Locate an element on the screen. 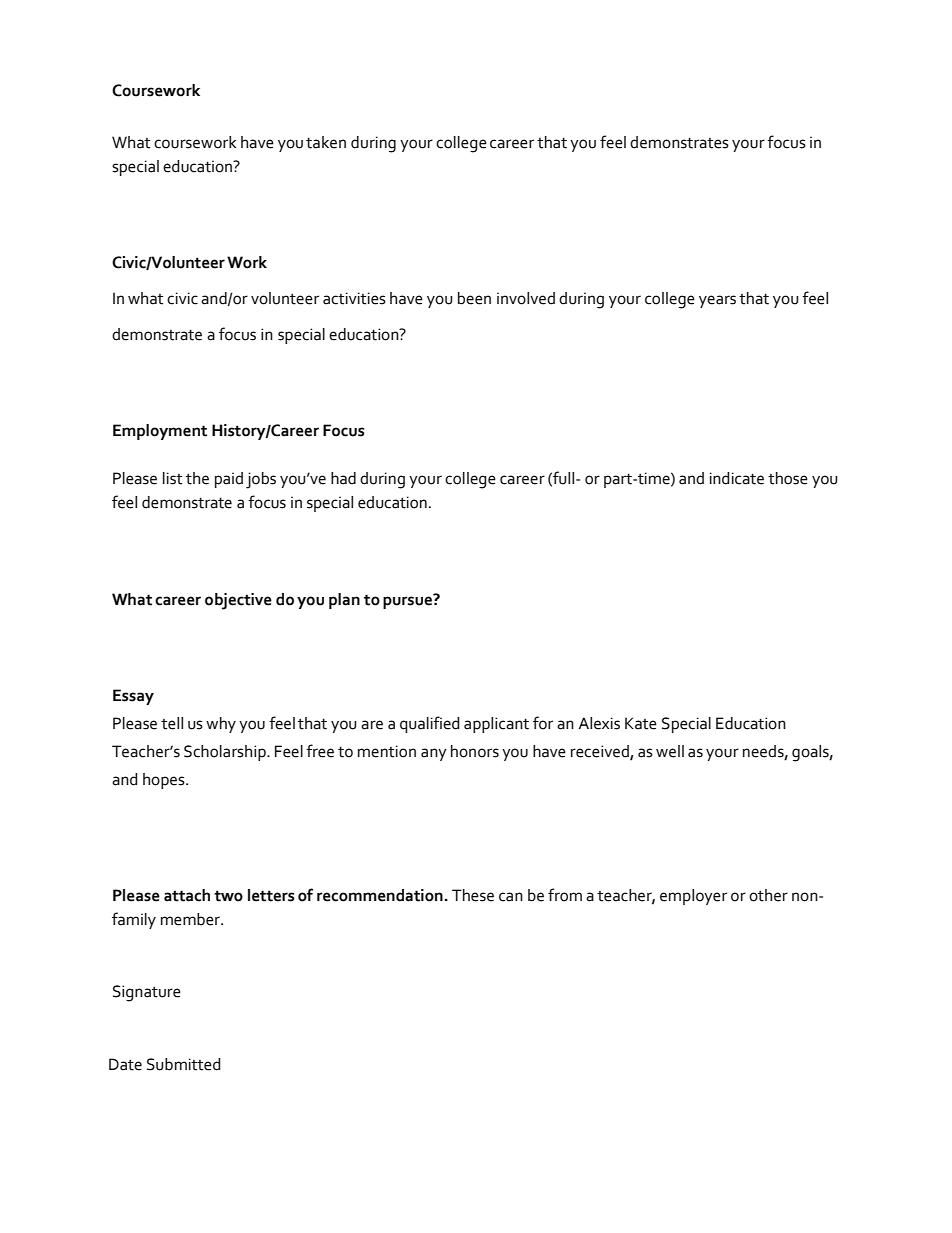  been is located at coordinates (474, 298).
